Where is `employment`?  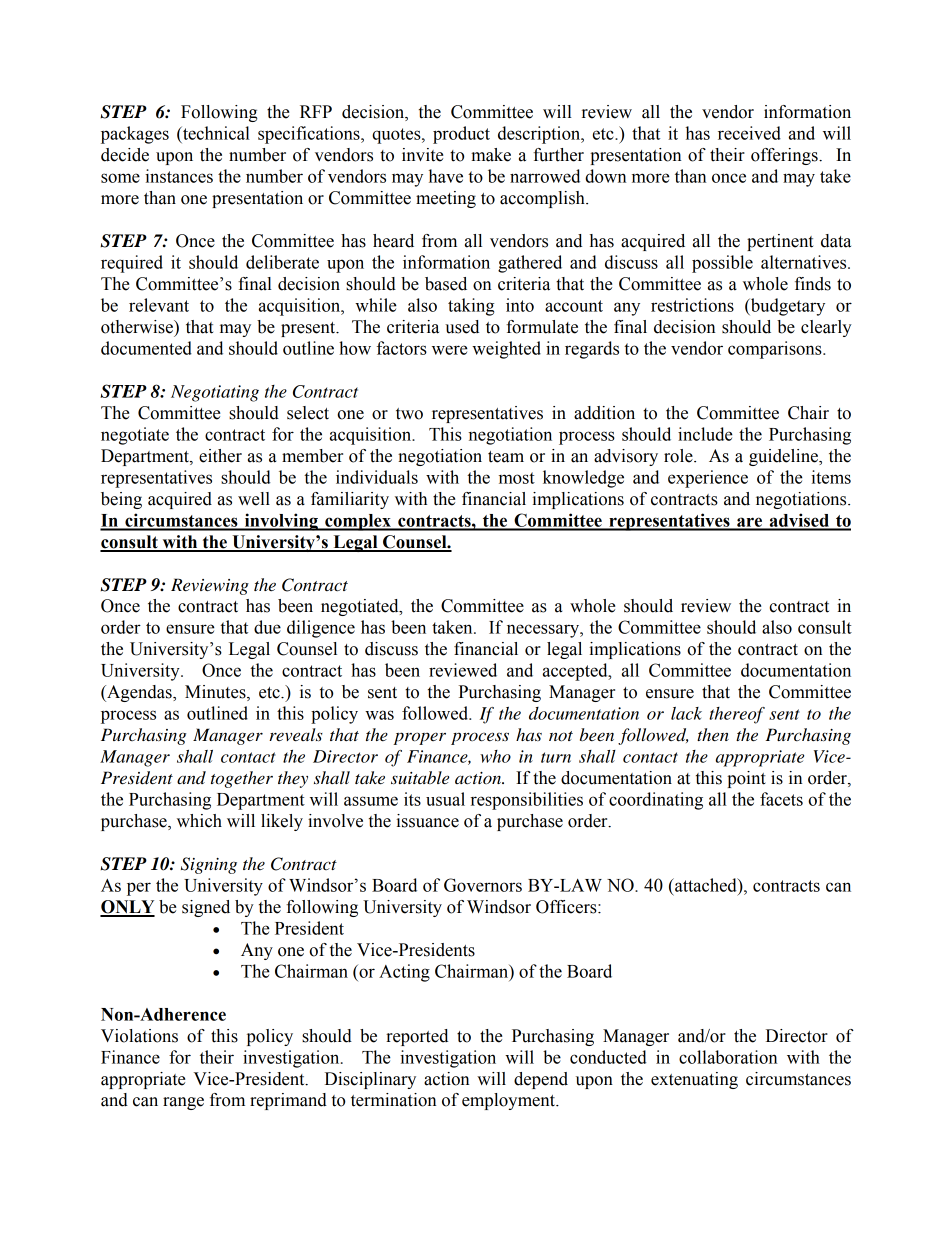
employment is located at coordinates (509, 1101).
